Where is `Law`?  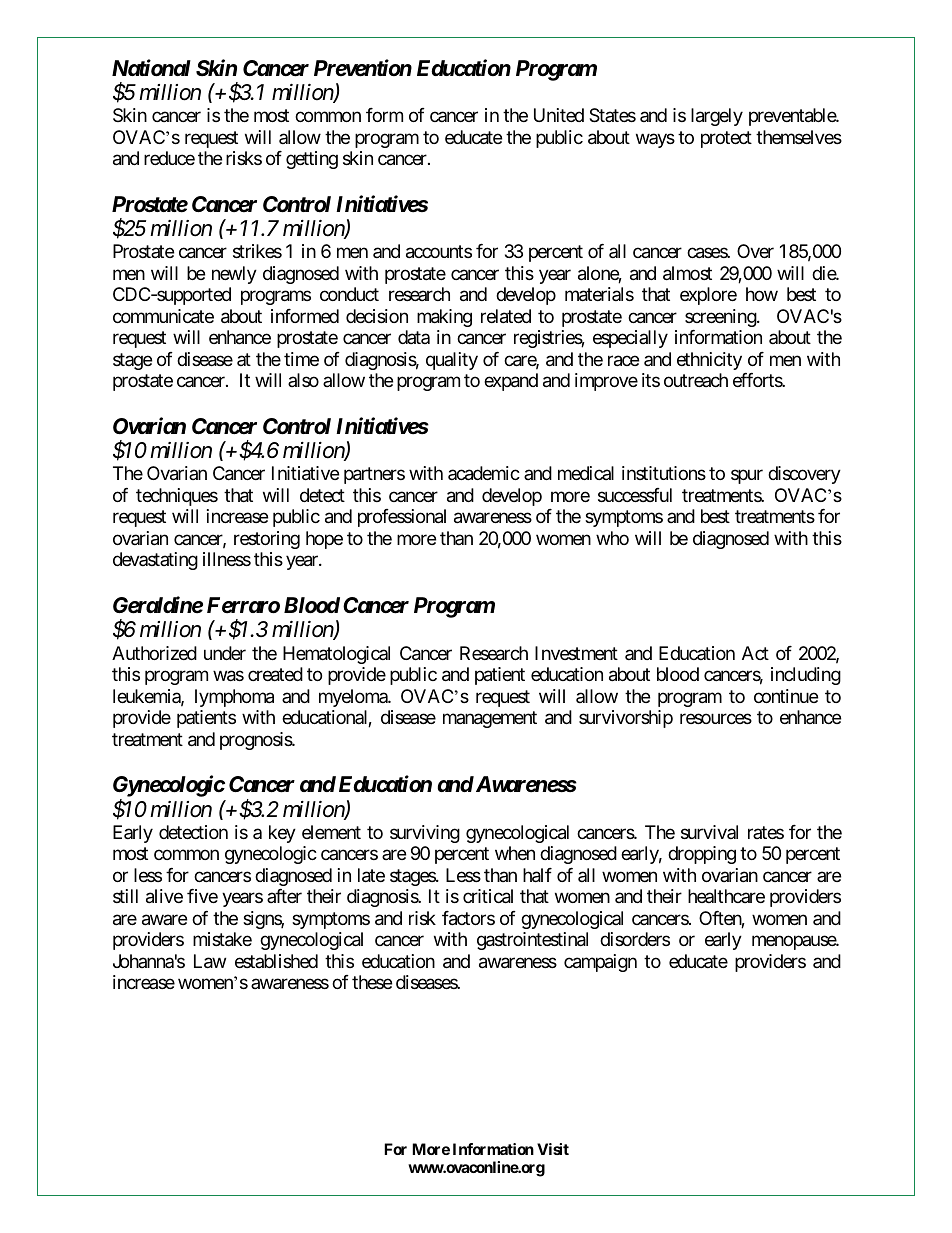 Law is located at coordinates (210, 961).
